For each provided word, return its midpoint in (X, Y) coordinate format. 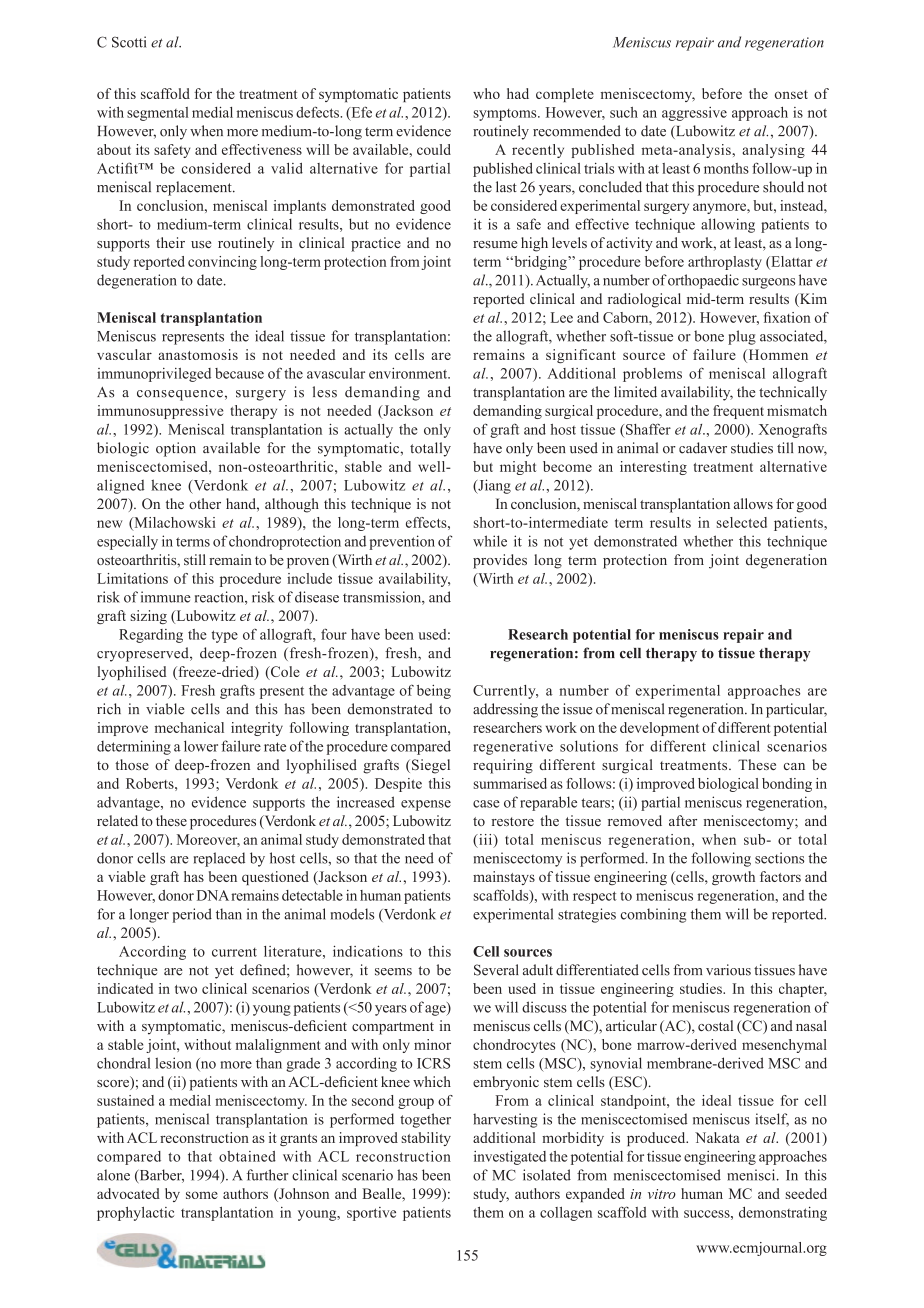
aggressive (694, 114)
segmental (158, 114)
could (434, 149)
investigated (510, 1157)
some (202, 1195)
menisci (752, 1175)
